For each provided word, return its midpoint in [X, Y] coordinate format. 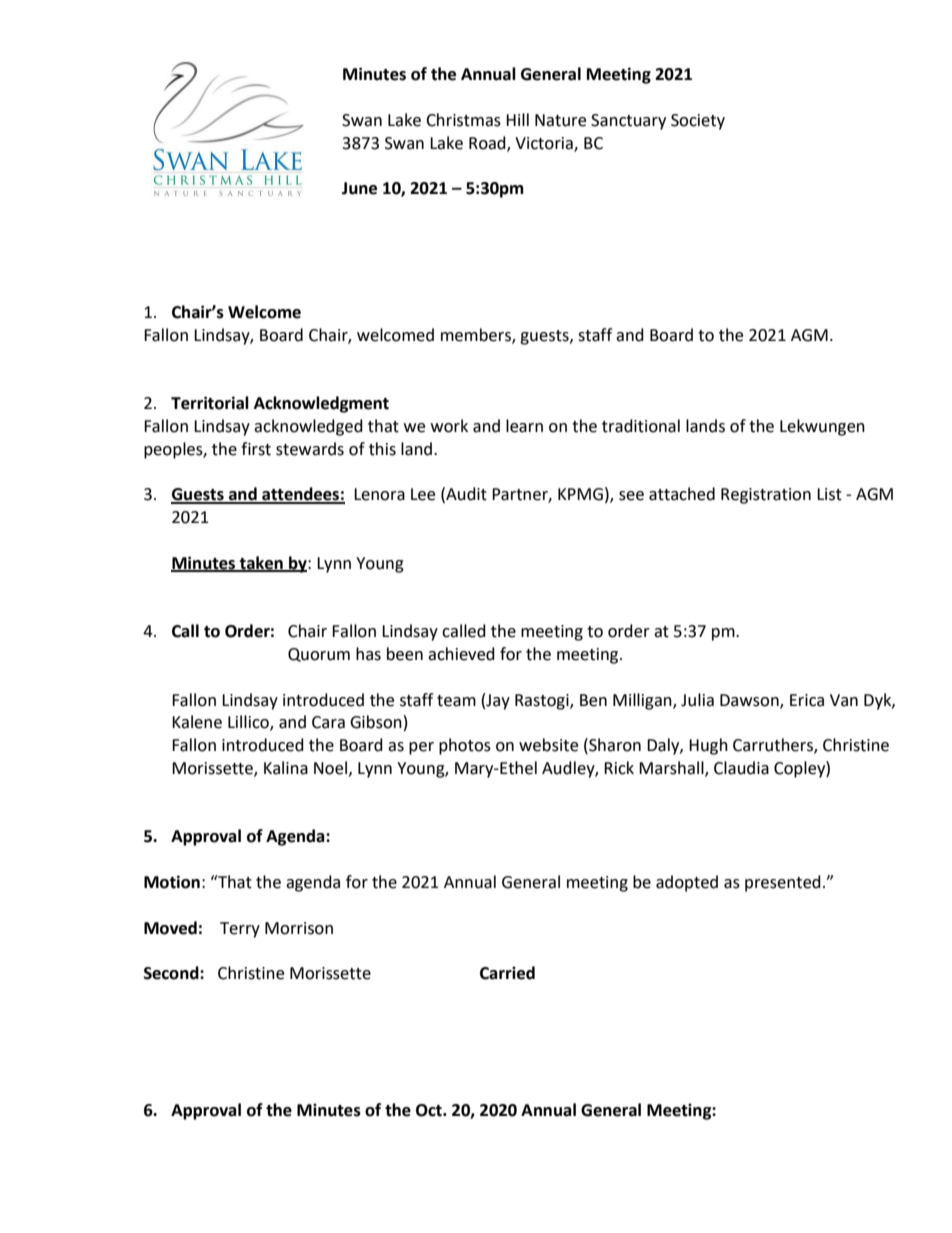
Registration [766, 496]
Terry [240, 930]
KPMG [580, 494]
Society [698, 122]
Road [488, 143]
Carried [507, 973]
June [359, 188]
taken [261, 563]
